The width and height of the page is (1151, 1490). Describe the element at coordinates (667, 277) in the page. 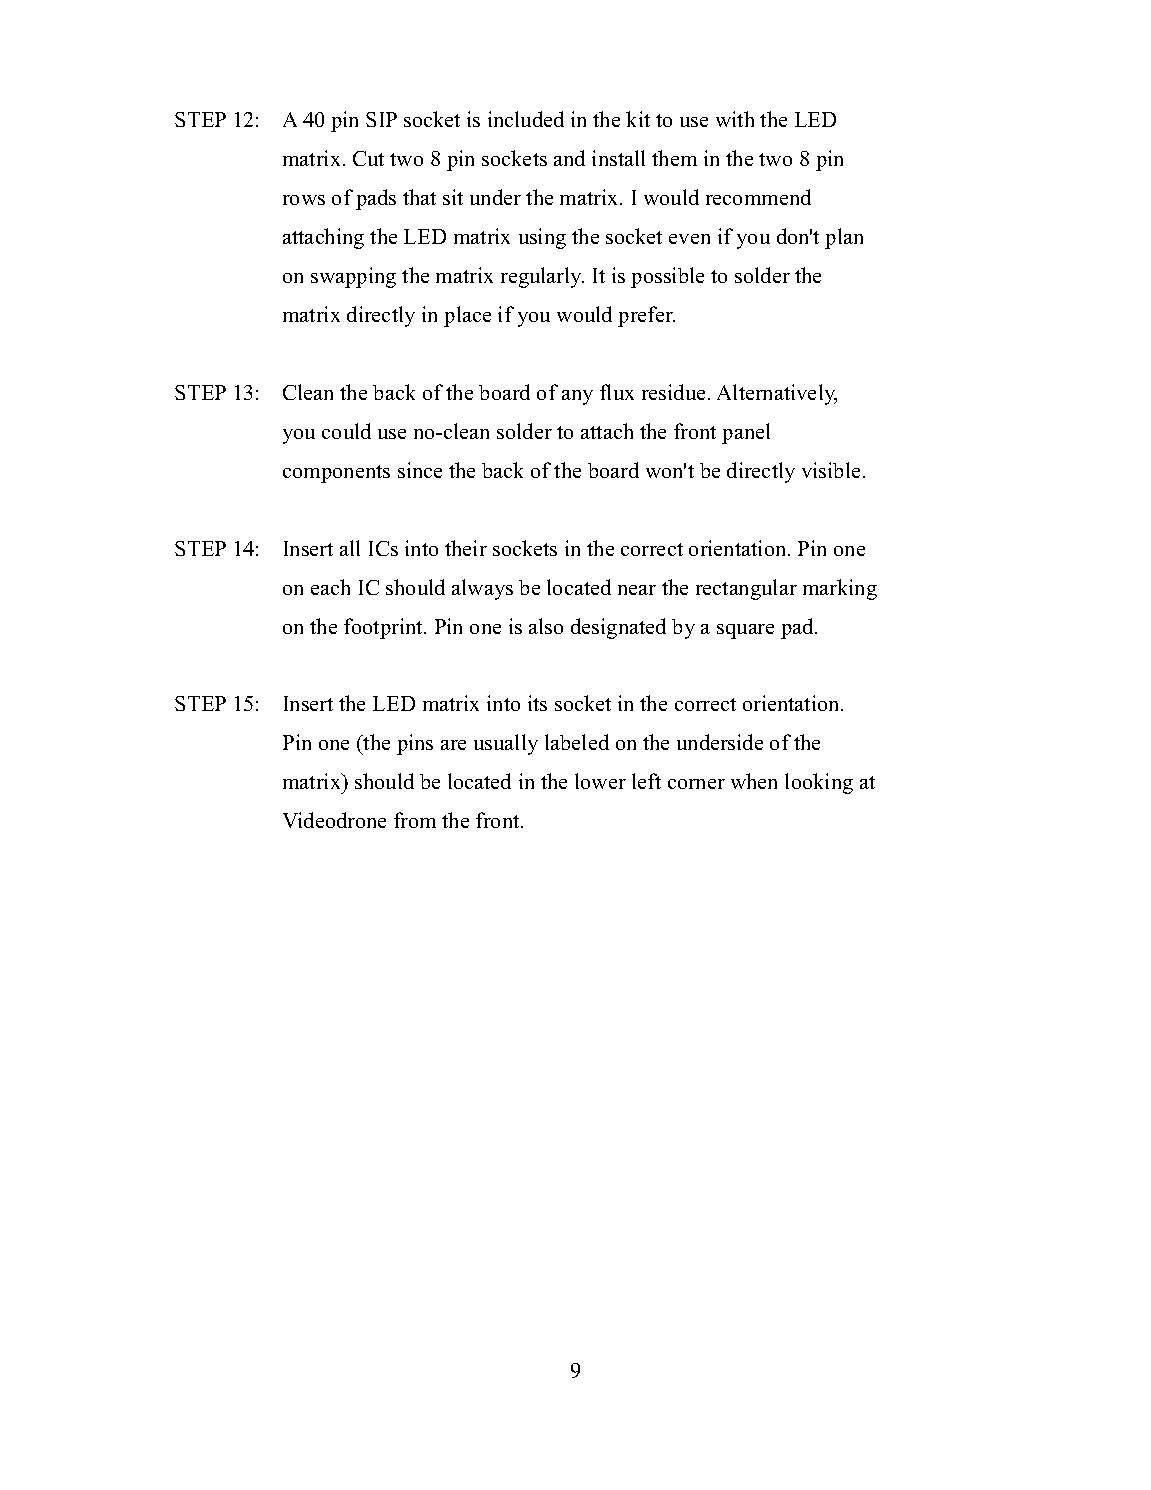

I see `possible` at that location.
